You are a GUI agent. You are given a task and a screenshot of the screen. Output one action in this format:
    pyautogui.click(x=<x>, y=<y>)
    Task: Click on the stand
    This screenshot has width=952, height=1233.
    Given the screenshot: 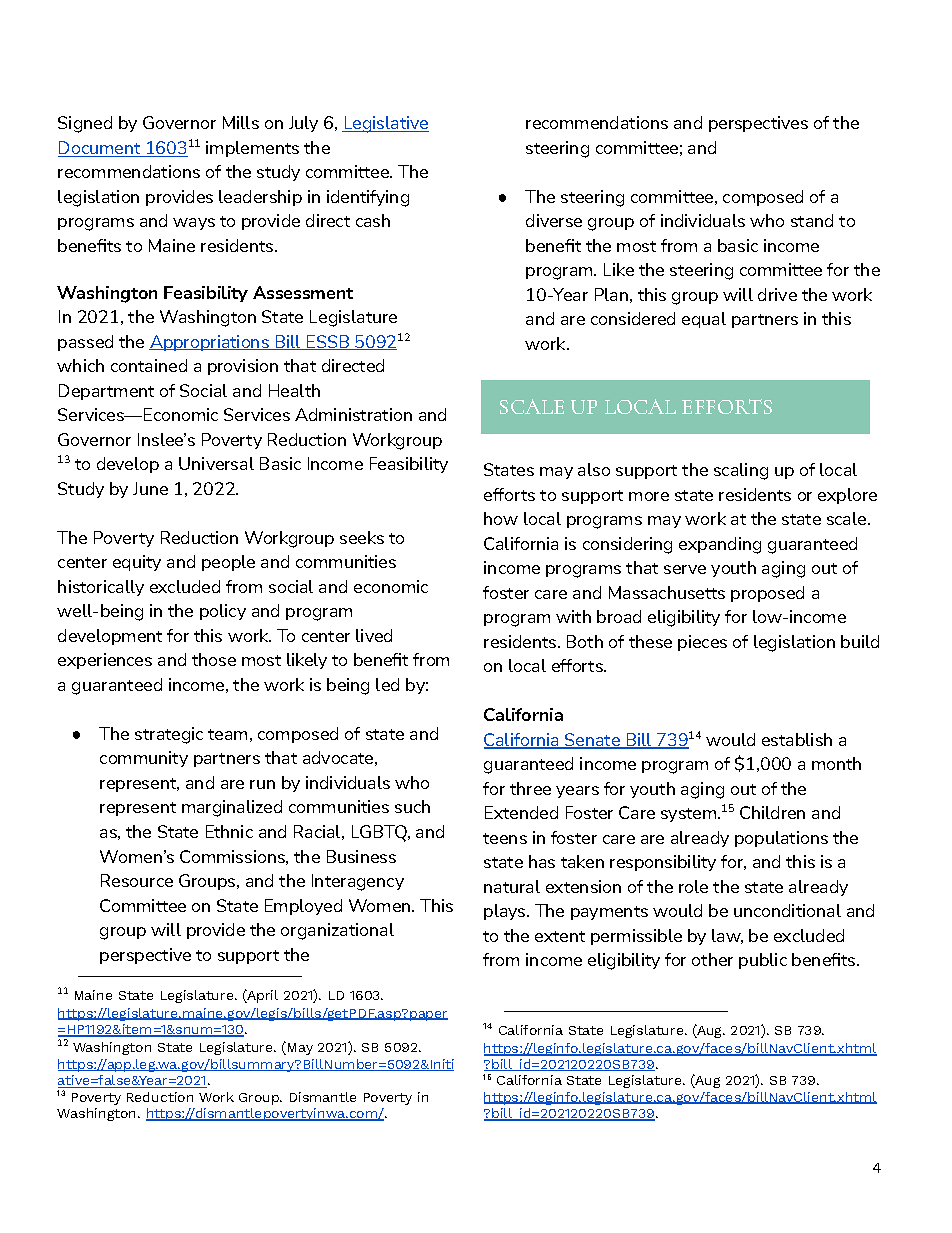 What is the action you would take?
    pyautogui.click(x=812, y=220)
